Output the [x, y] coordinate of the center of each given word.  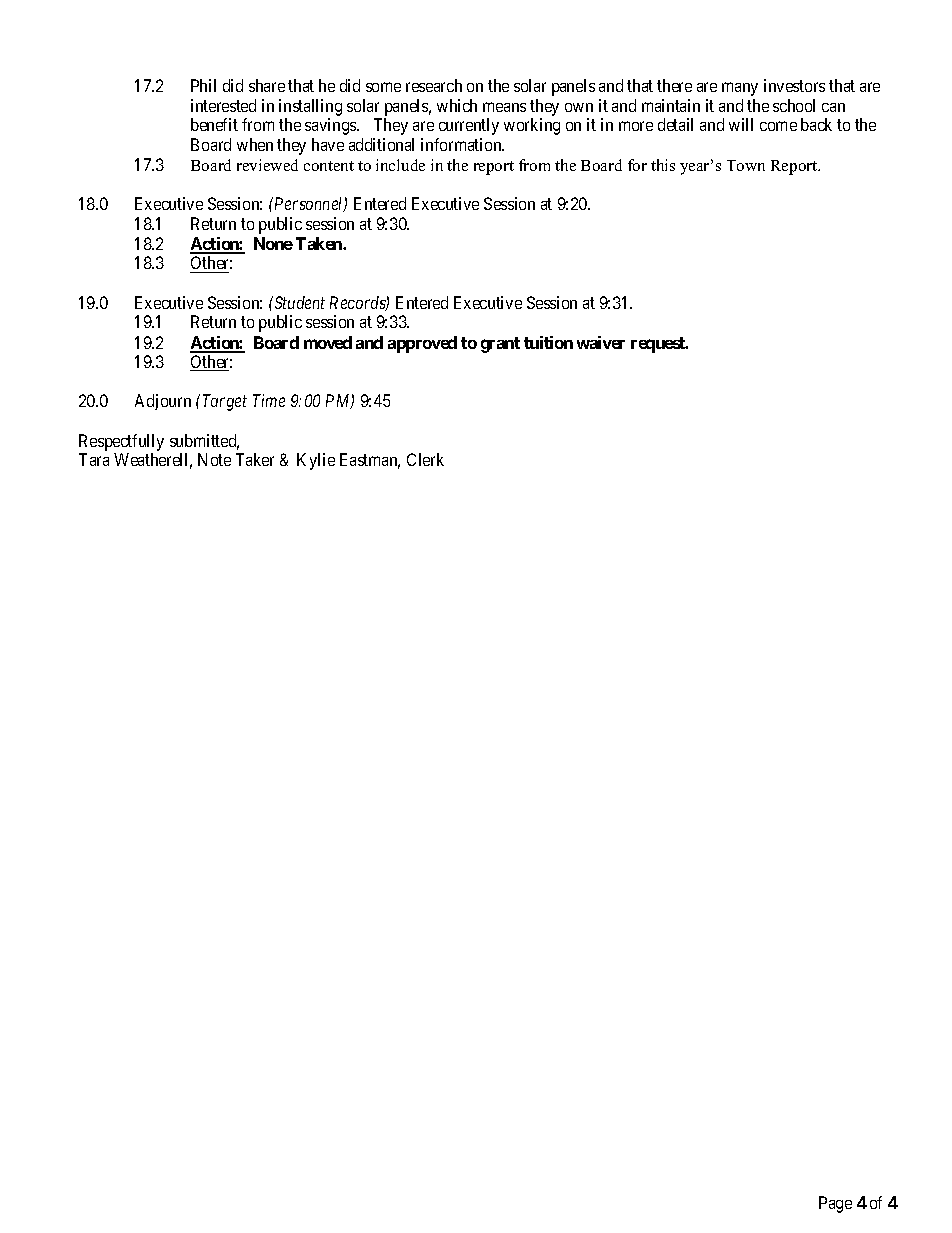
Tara [94, 459]
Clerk [425, 459]
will [741, 124]
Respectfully [121, 442]
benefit [214, 124]
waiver [601, 342]
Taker [255, 459]
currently [469, 126]
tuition [548, 342]
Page [835, 1204]
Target [225, 402]
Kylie [316, 461]
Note [214, 459]
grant [500, 345]
